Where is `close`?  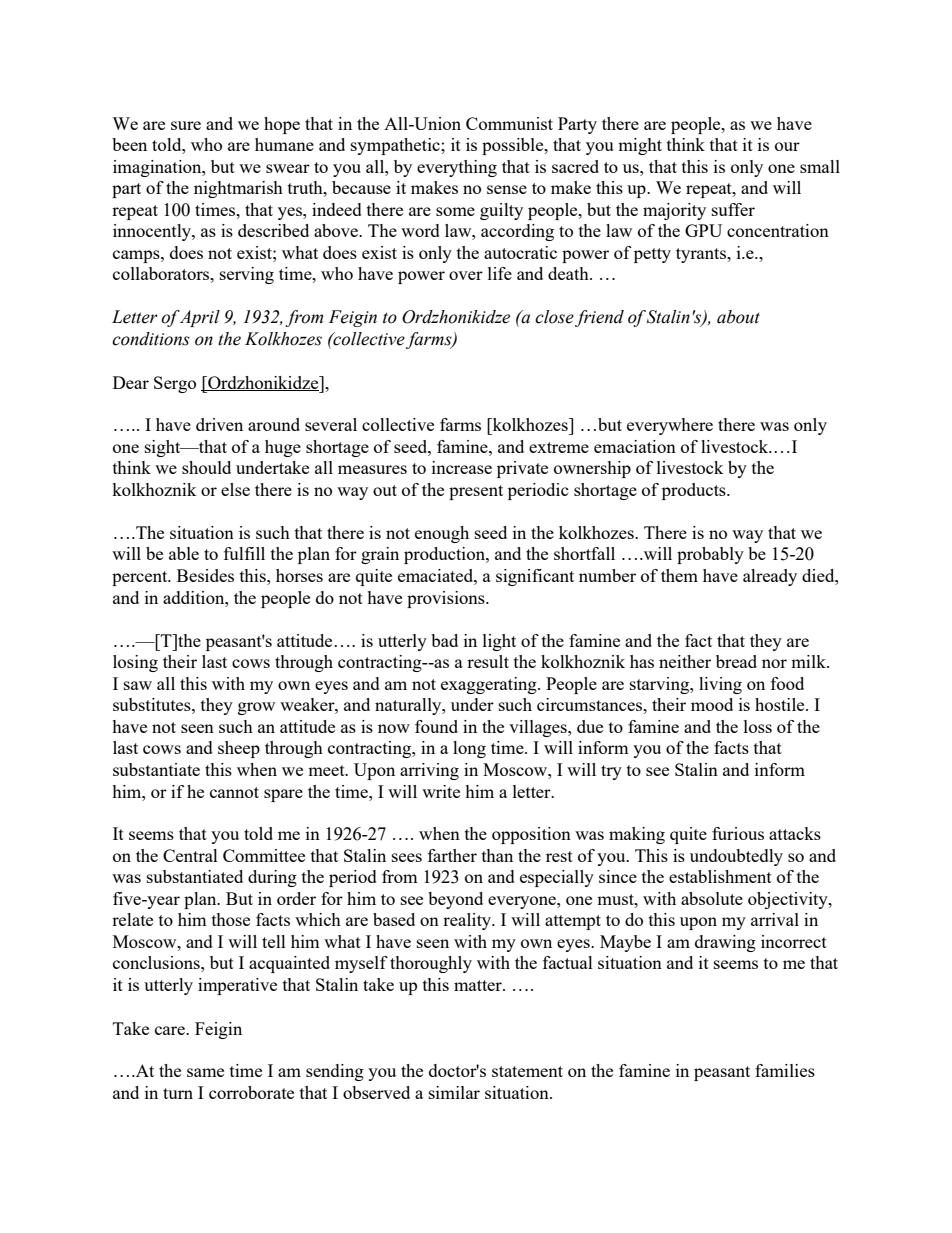
close is located at coordinates (554, 317).
